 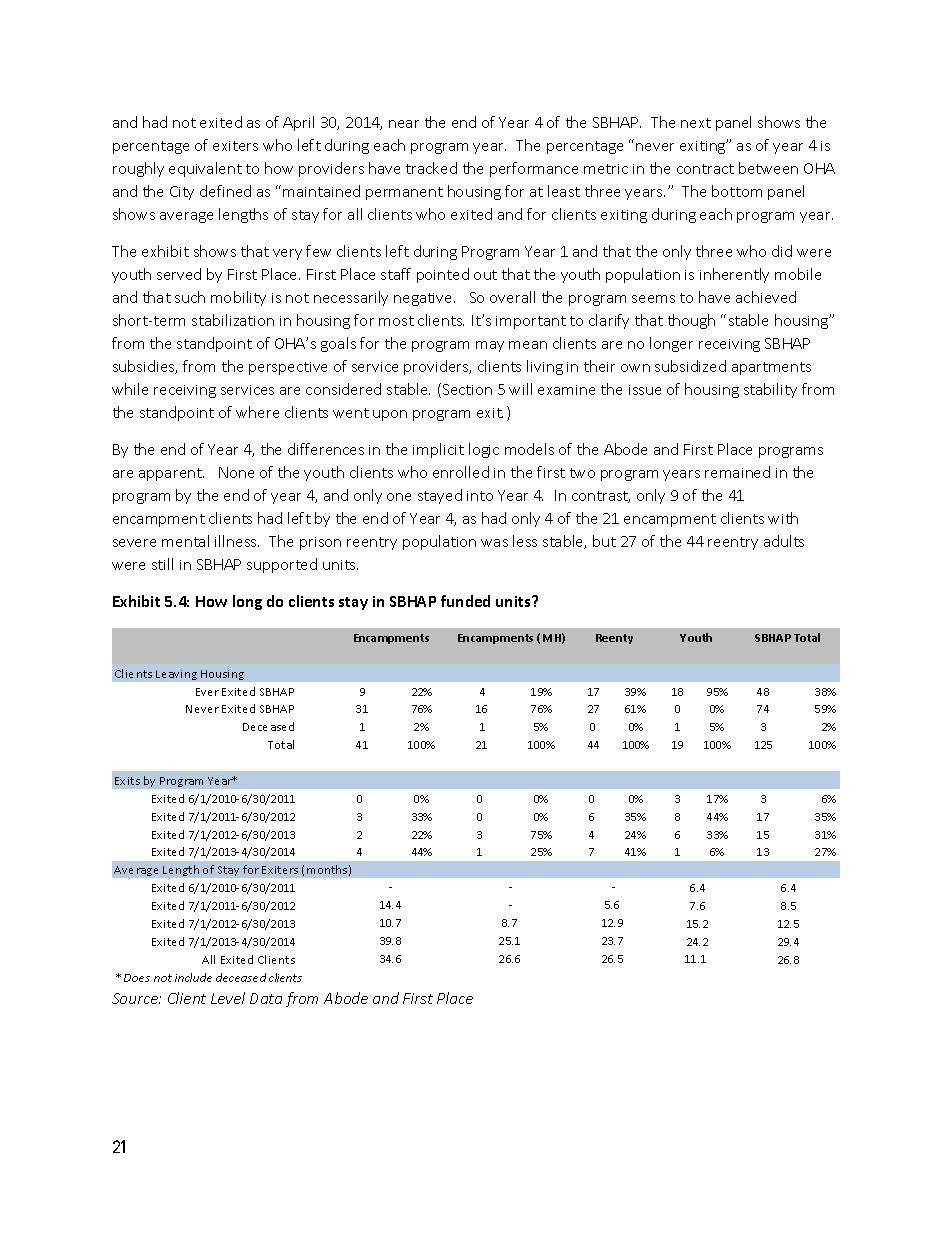 I want to click on subsidized, so click(x=690, y=366).
